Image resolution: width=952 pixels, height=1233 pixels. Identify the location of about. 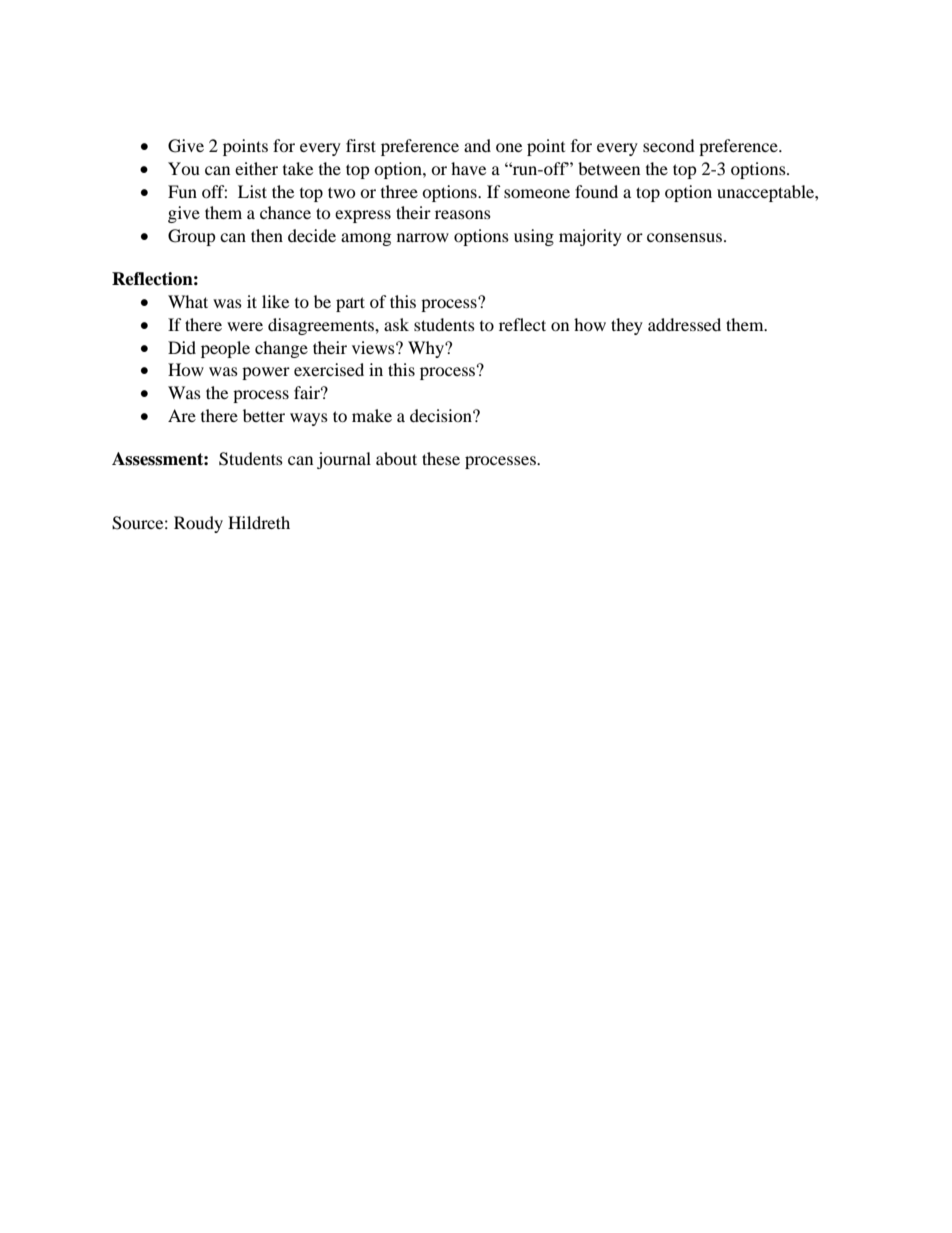
(396, 458).
